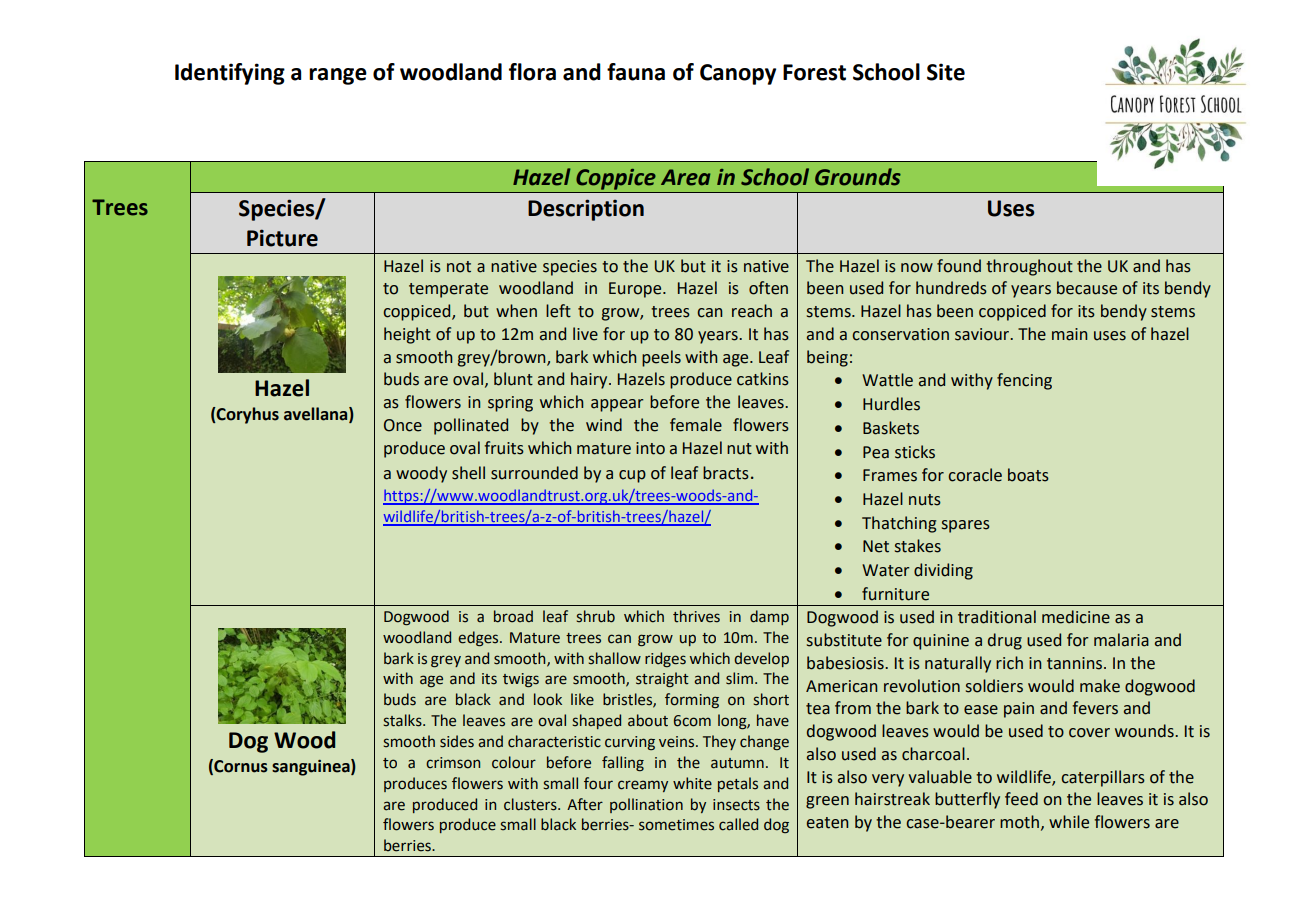 Image resolution: width=1308 pixels, height=924 pixels. I want to click on crimson, so click(453, 763).
